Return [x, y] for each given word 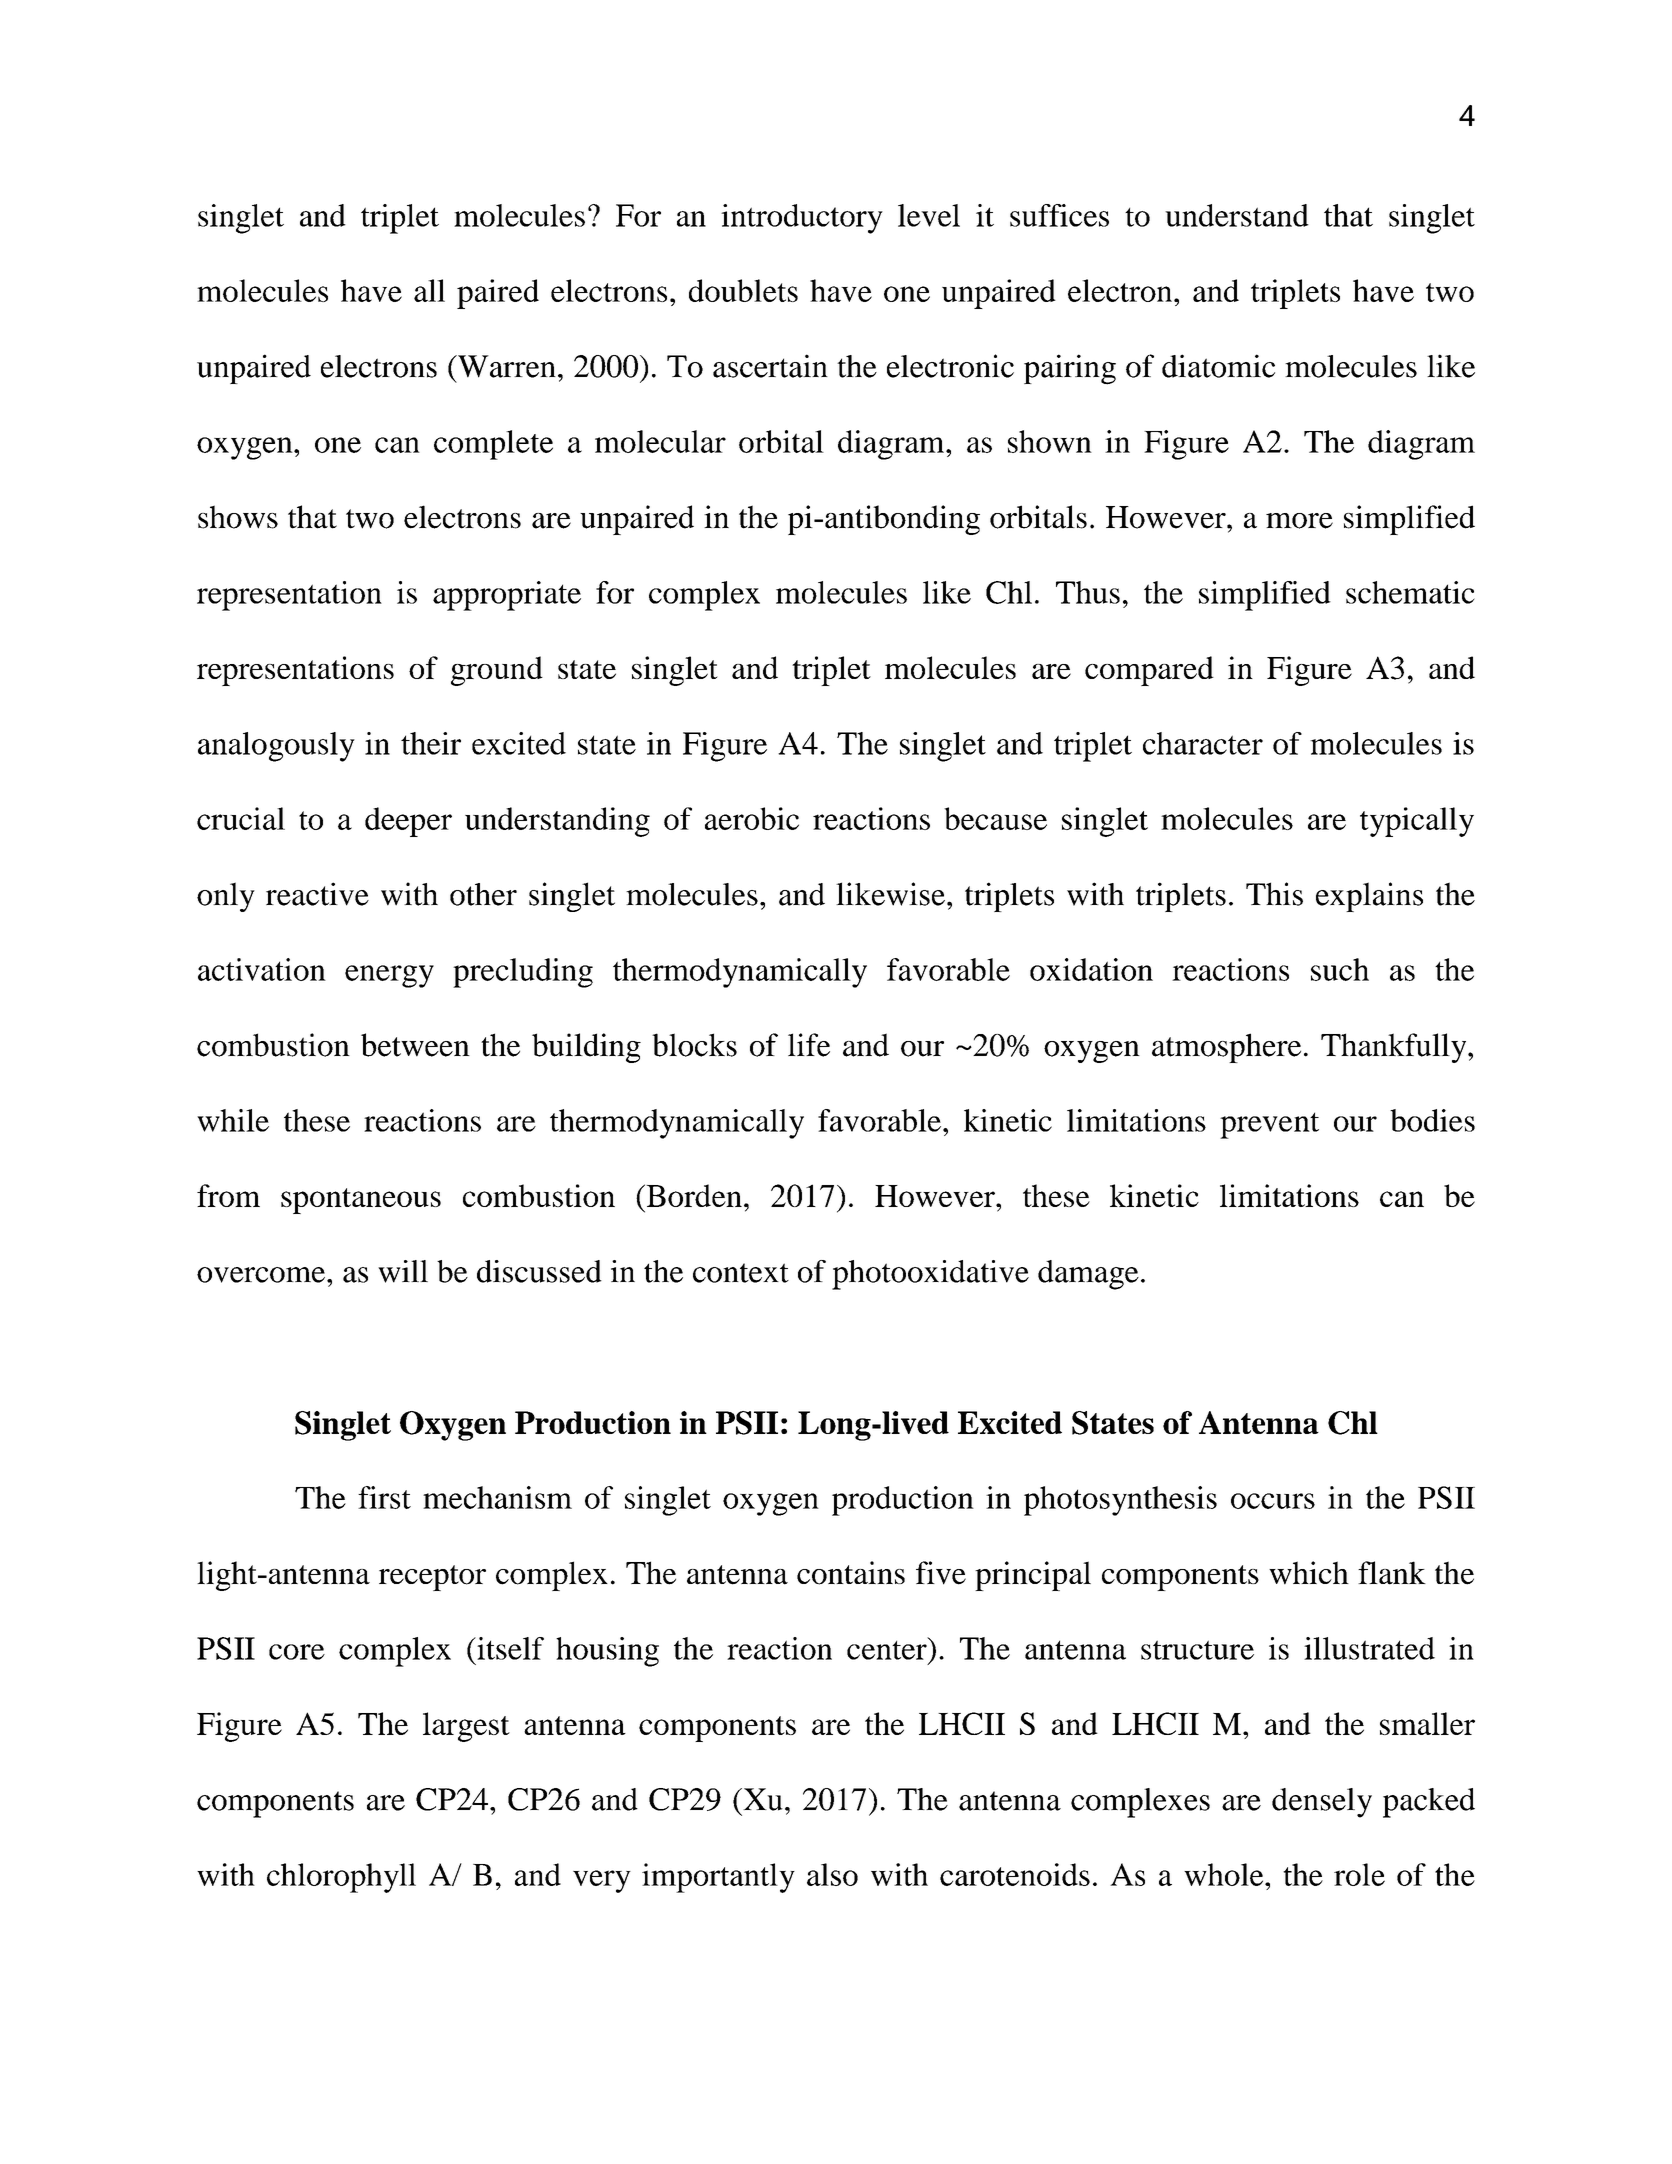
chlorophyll [341, 1878]
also [832, 1874]
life [809, 1045]
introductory [802, 219]
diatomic [1218, 366]
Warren [505, 366]
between [415, 1045]
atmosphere [1226, 1048]
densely [1322, 1803]
